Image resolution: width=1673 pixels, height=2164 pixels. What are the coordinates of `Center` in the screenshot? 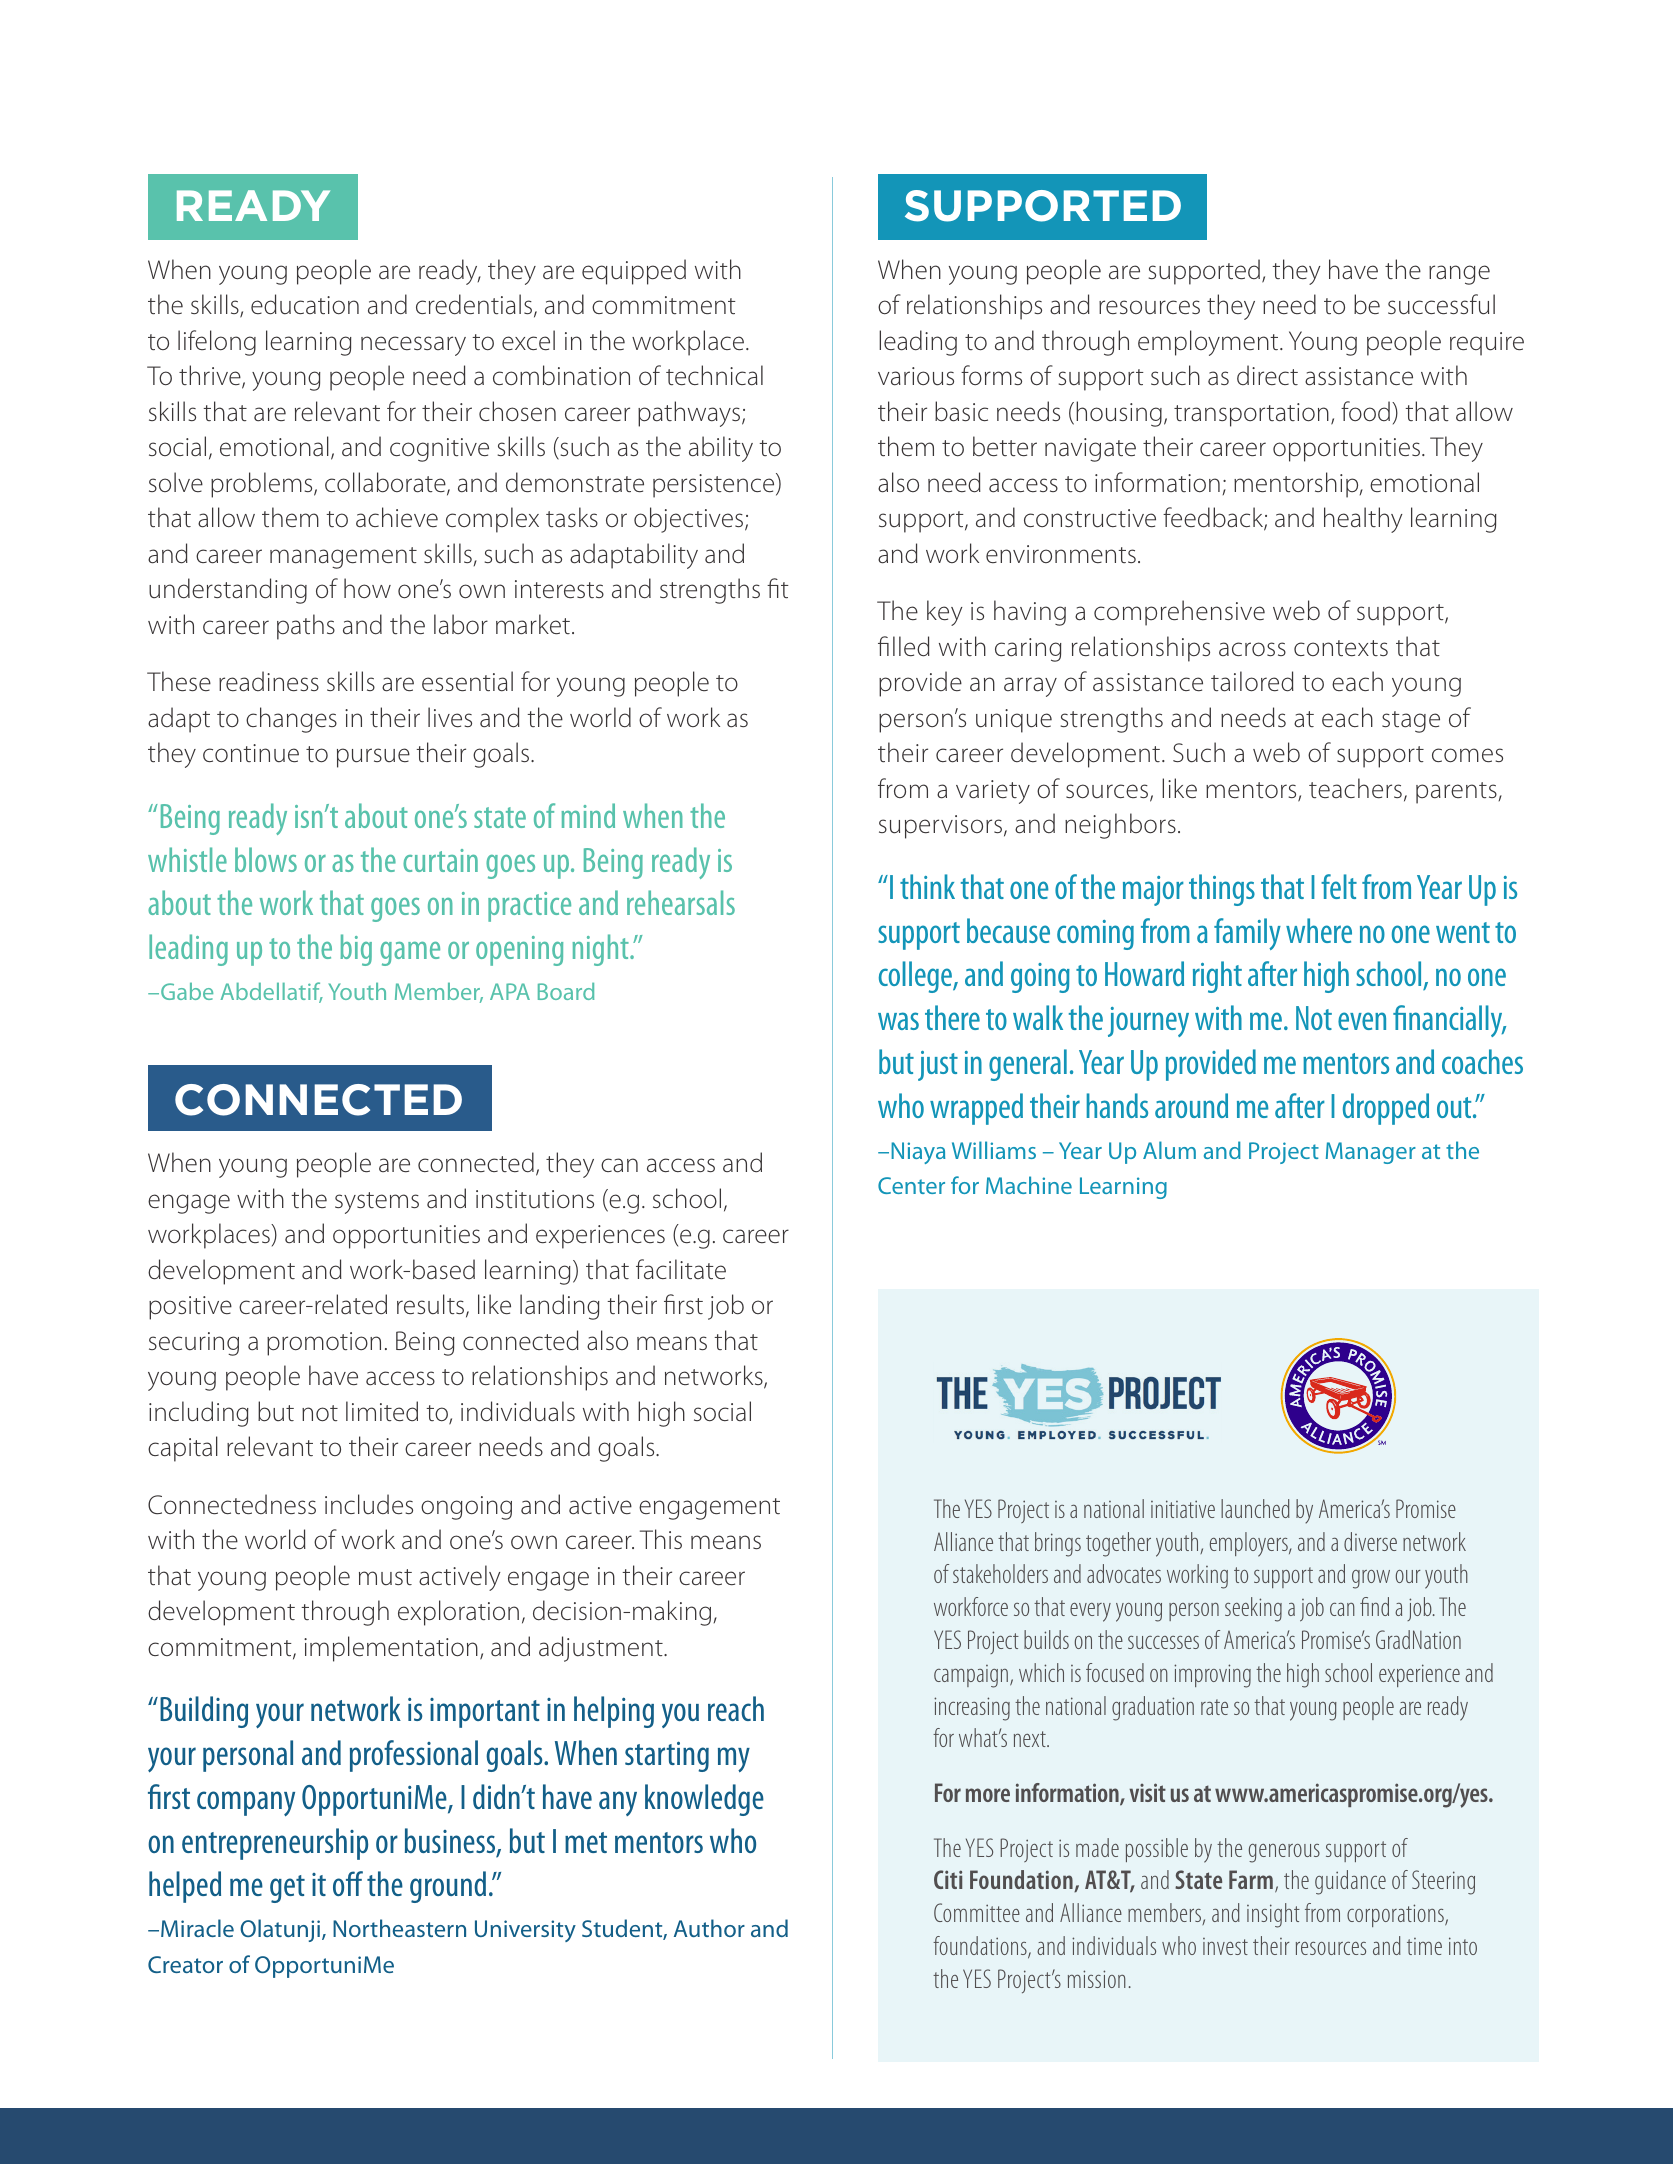 It's located at (911, 1185).
